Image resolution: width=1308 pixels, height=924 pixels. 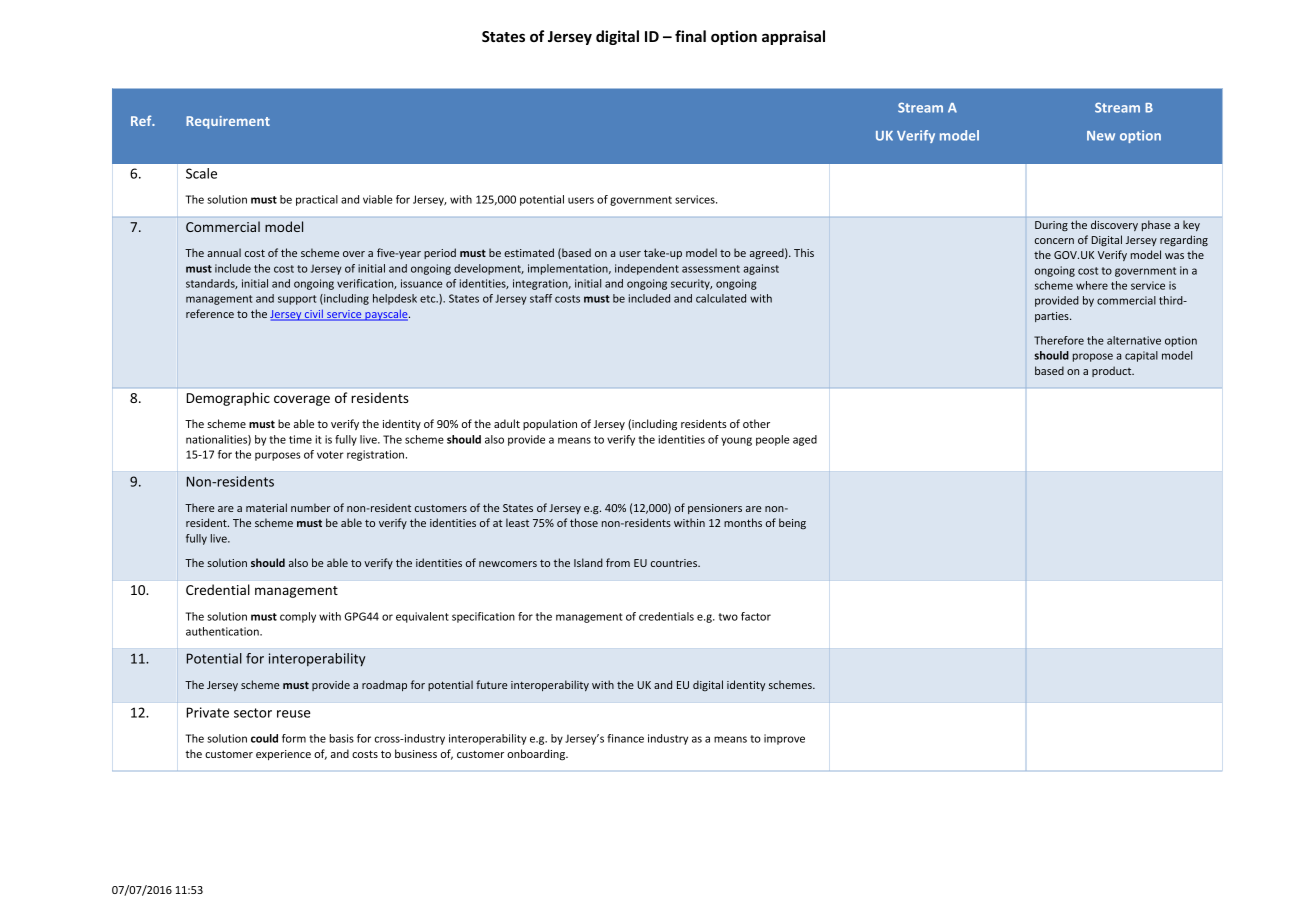 What do you see at coordinates (228, 399) in the screenshot?
I see `Demographic` at bounding box center [228, 399].
